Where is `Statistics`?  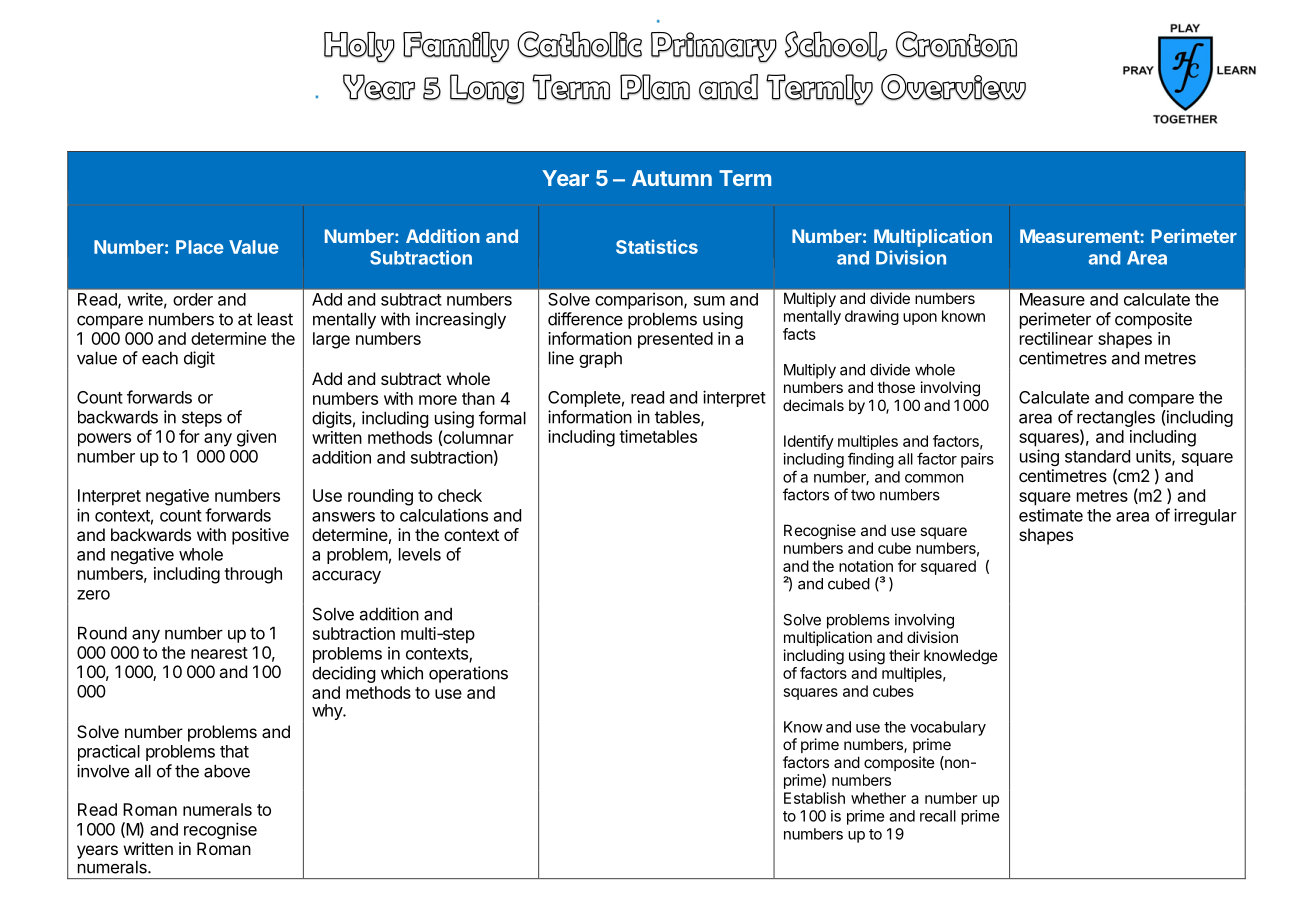
Statistics is located at coordinates (657, 246).
